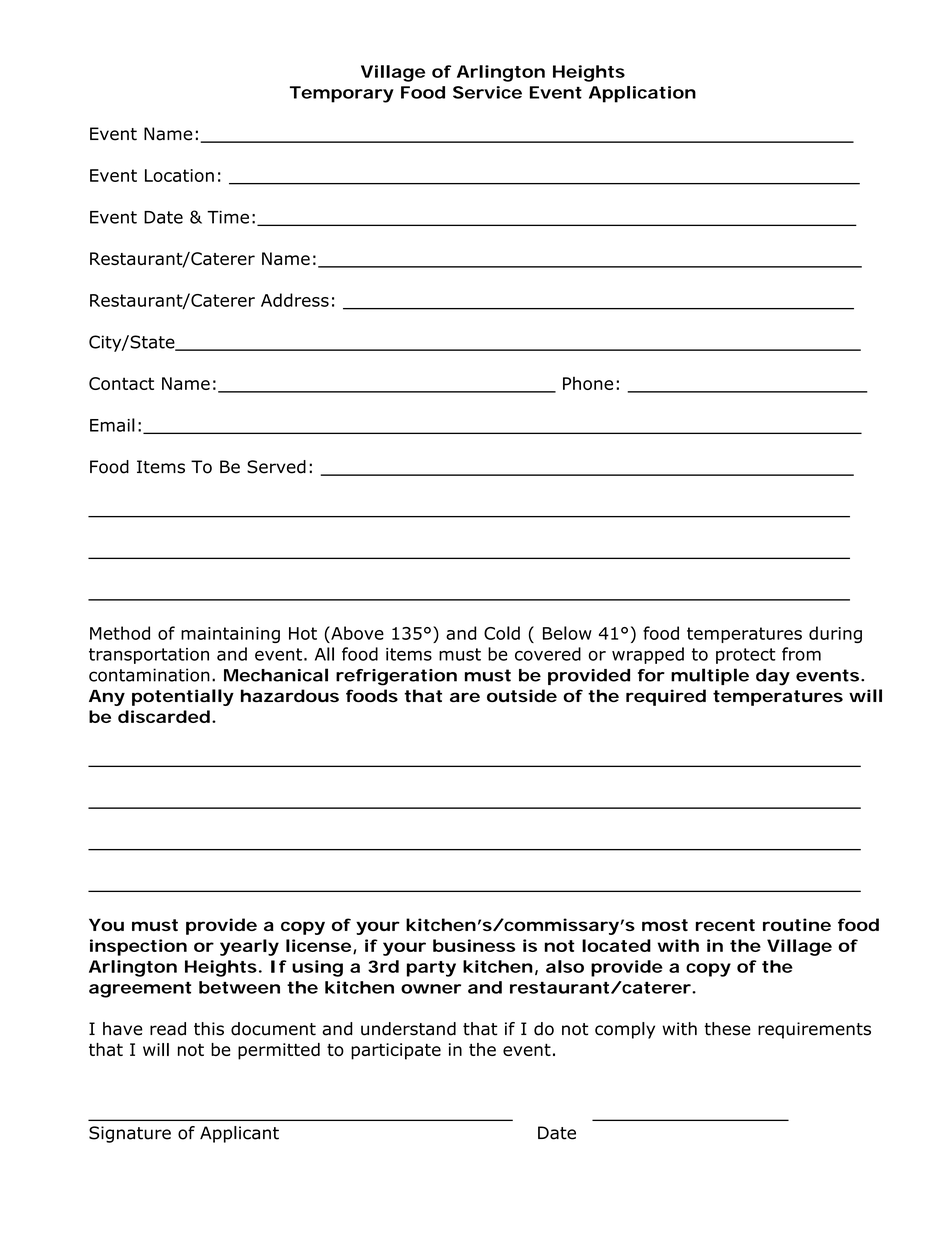  Describe the element at coordinates (179, 175) in the document. I see `Location` at that location.
